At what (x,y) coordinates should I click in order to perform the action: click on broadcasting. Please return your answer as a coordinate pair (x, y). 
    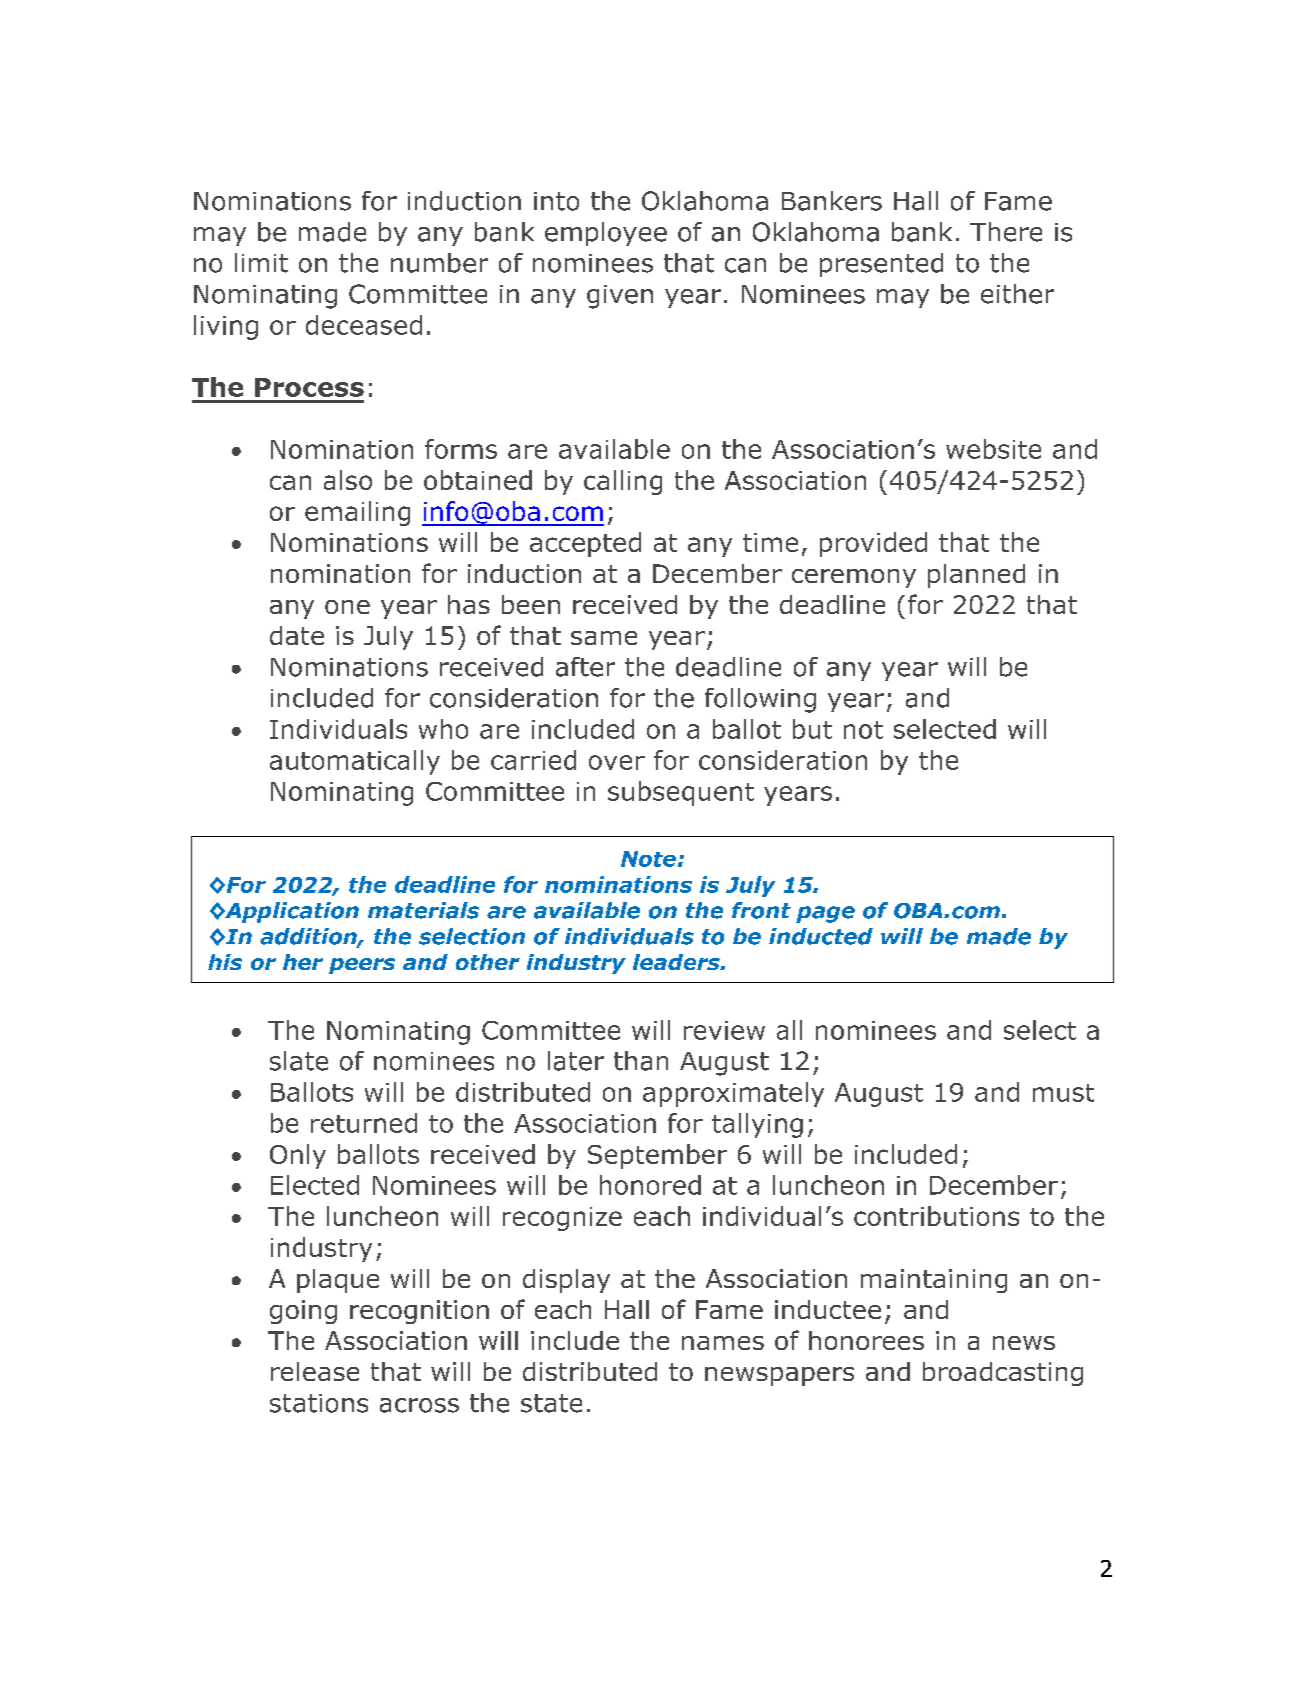
    Looking at the image, I should click on (1003, 1374).
